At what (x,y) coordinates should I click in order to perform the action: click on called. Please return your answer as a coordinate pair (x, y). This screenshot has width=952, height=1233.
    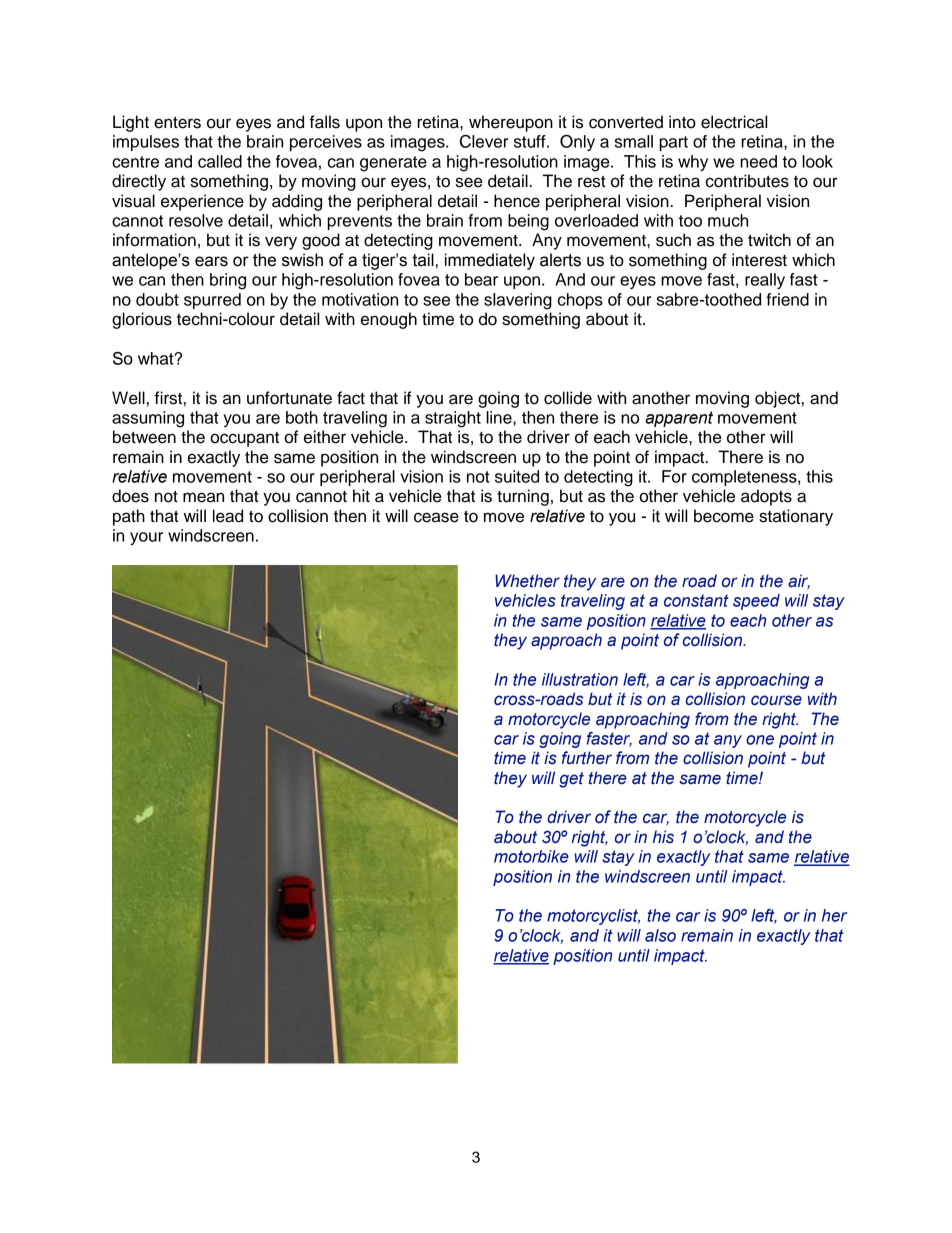
    Looking at the image, I should click on (220, 161).
